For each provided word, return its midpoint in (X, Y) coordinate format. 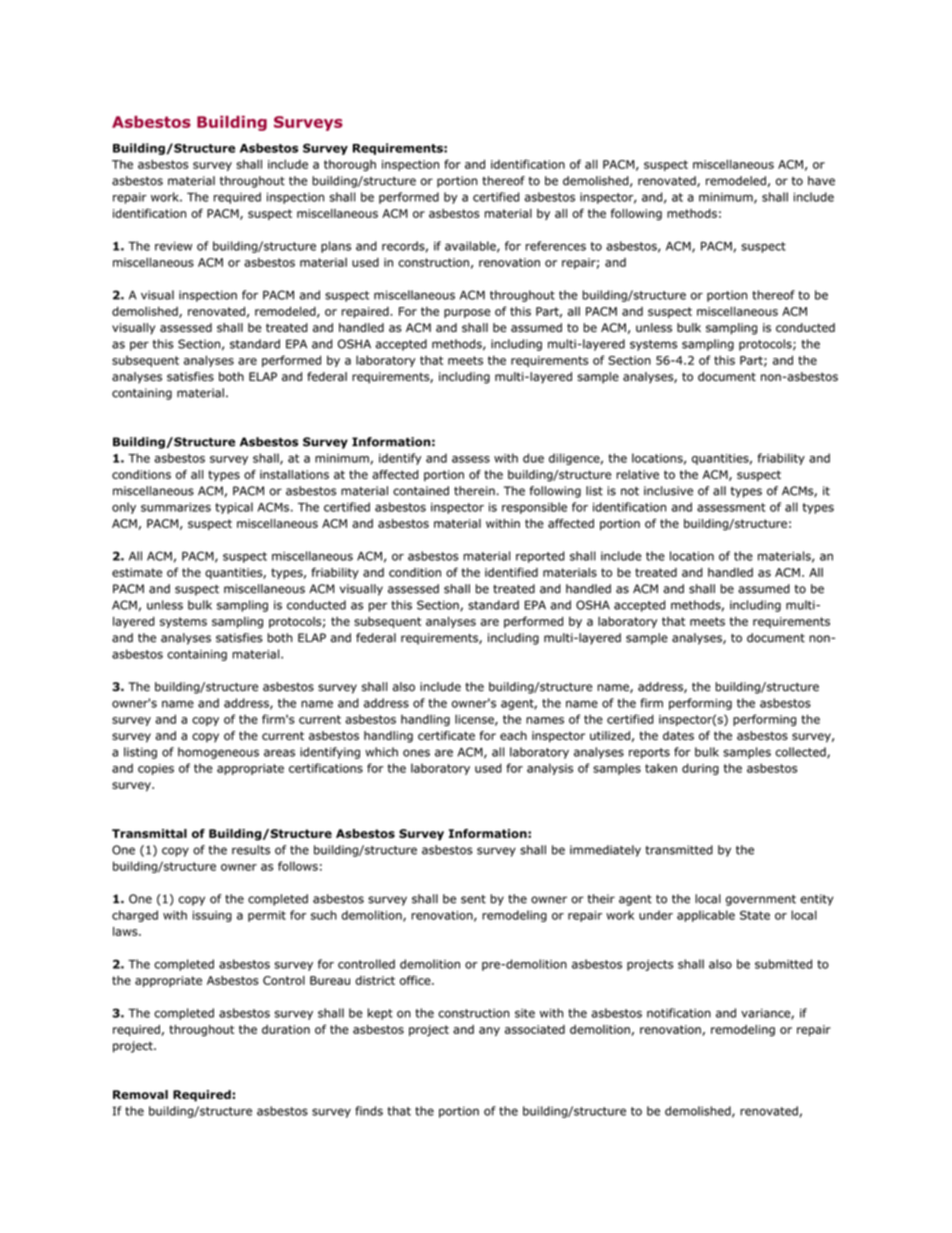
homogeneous (218, 753)
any (489, 1031)
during (700, 769)
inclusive (668, 491)
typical (234, 508)
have (821, 181)
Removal (140, 1094)
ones (416, 753)
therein (474, 491)
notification (679, 1013)
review (173, 246)
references (556, 246)
